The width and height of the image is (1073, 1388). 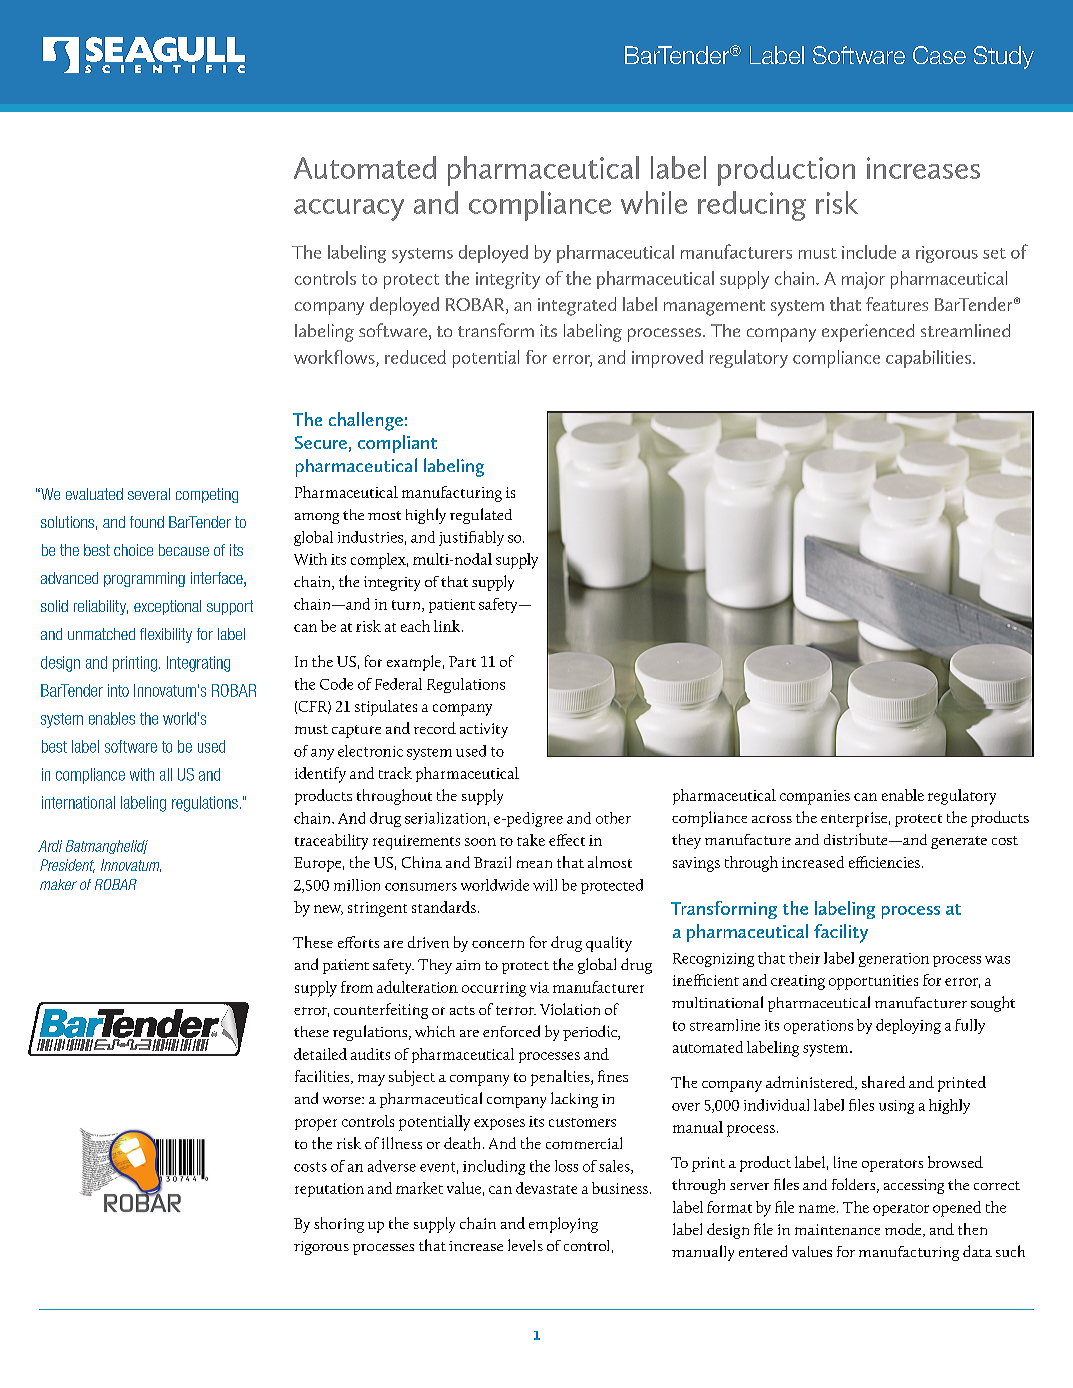 What do you see at coordinates (329, 1190) in the image?
I see `reputation` at bounding box center [329, 1190].
